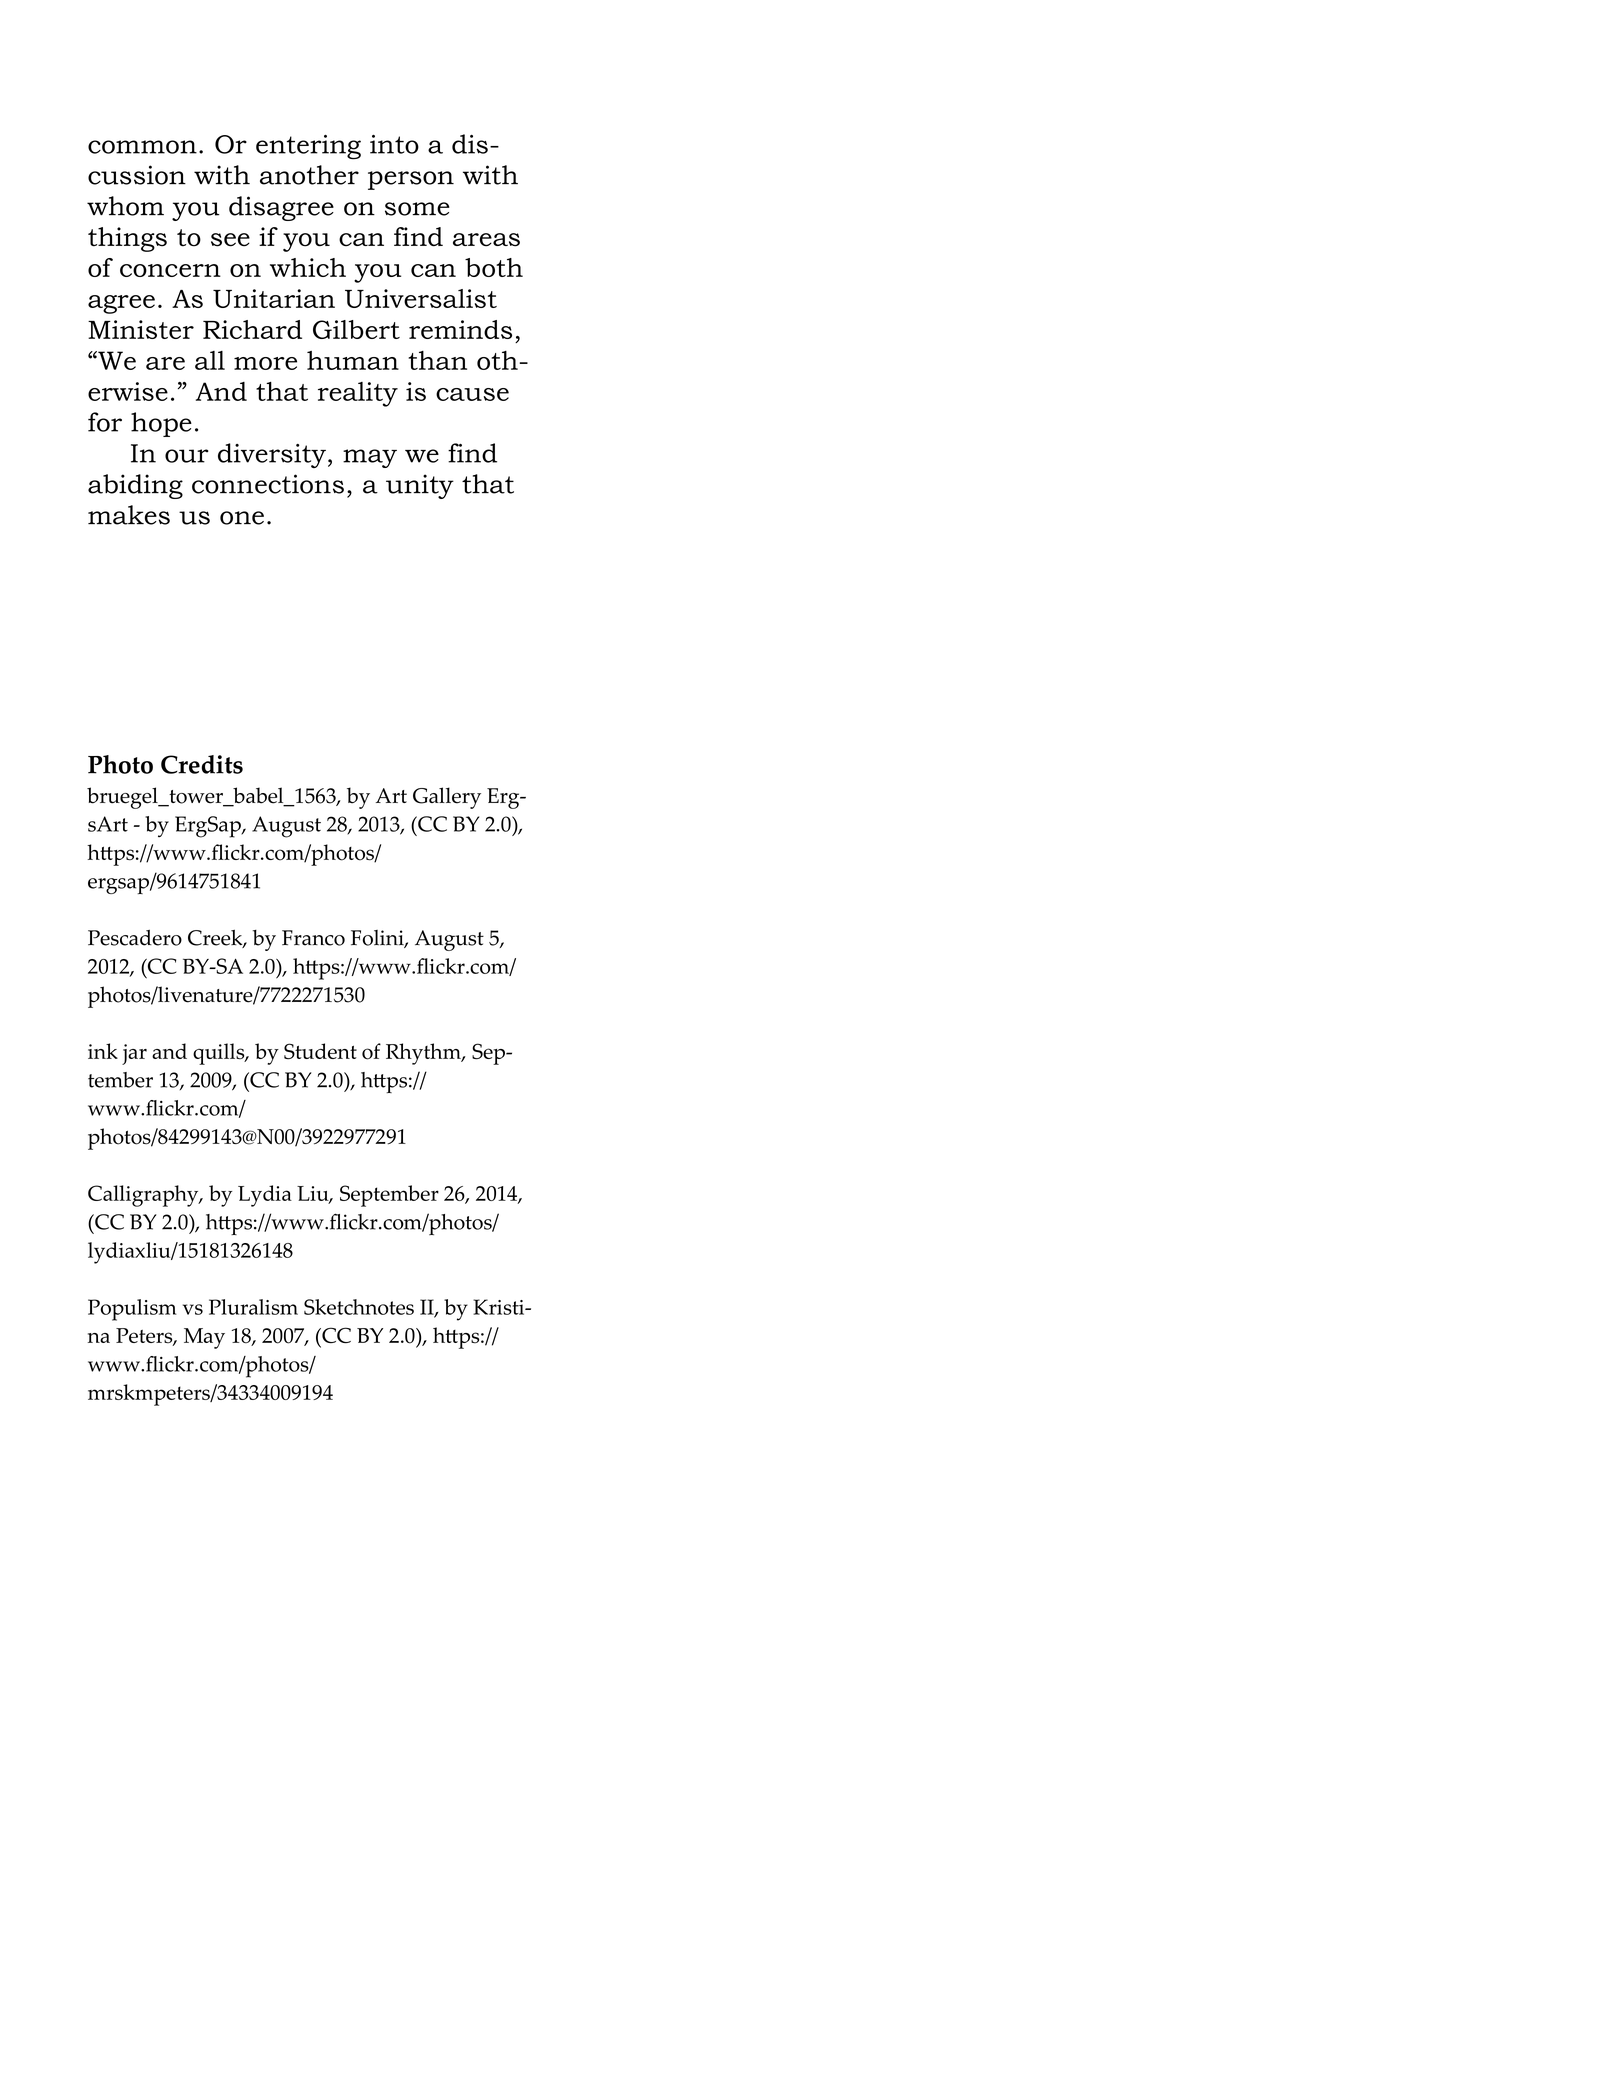 This screenshot has width=1611, height=2085. I want to click on another, so click(309, 175).
